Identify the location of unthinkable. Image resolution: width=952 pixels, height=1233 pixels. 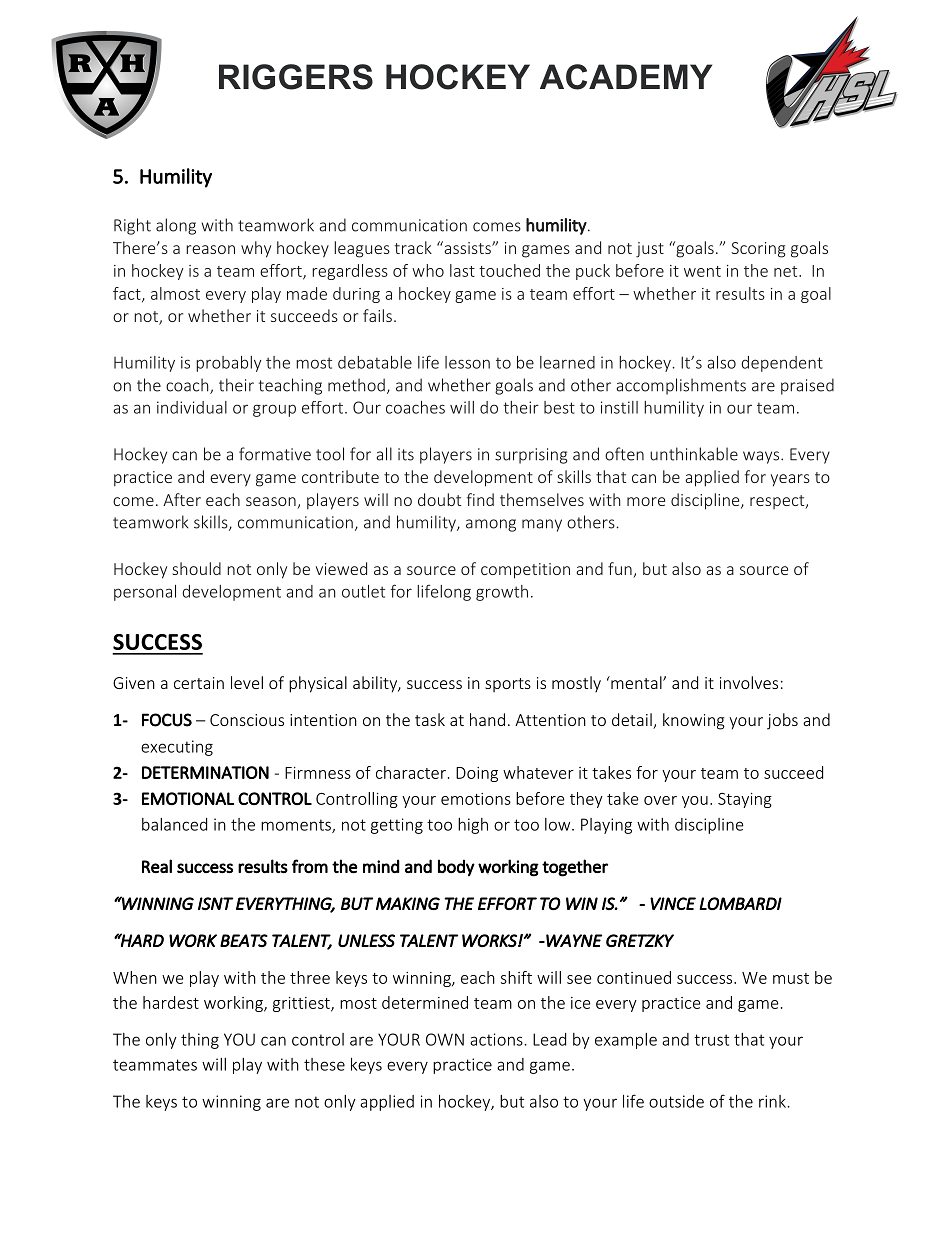
(694, 454).
